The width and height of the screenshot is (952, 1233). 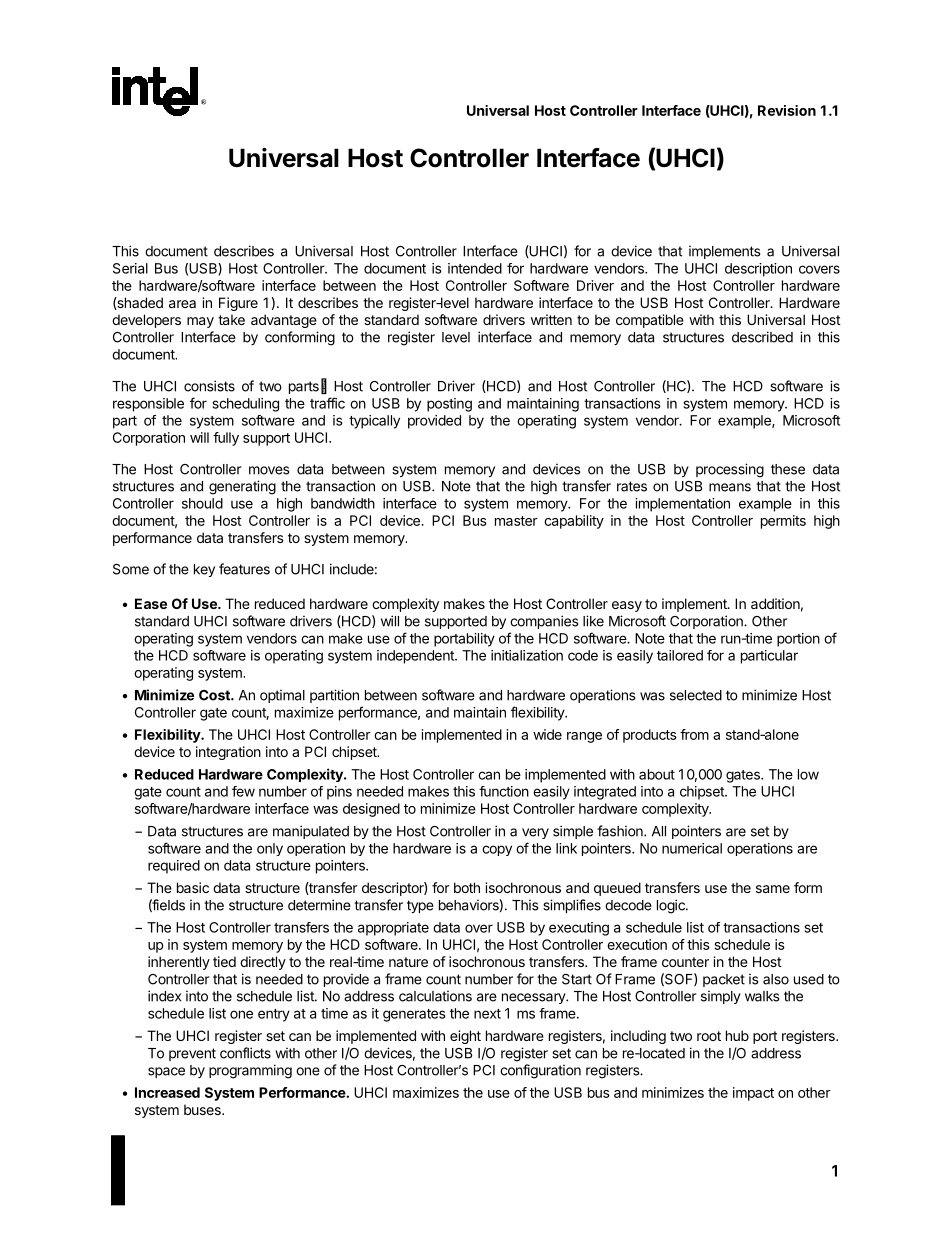 What do you see at coordinates (204, 570) in the screenshot?
I see `key` at bounding box center [204, 570].
